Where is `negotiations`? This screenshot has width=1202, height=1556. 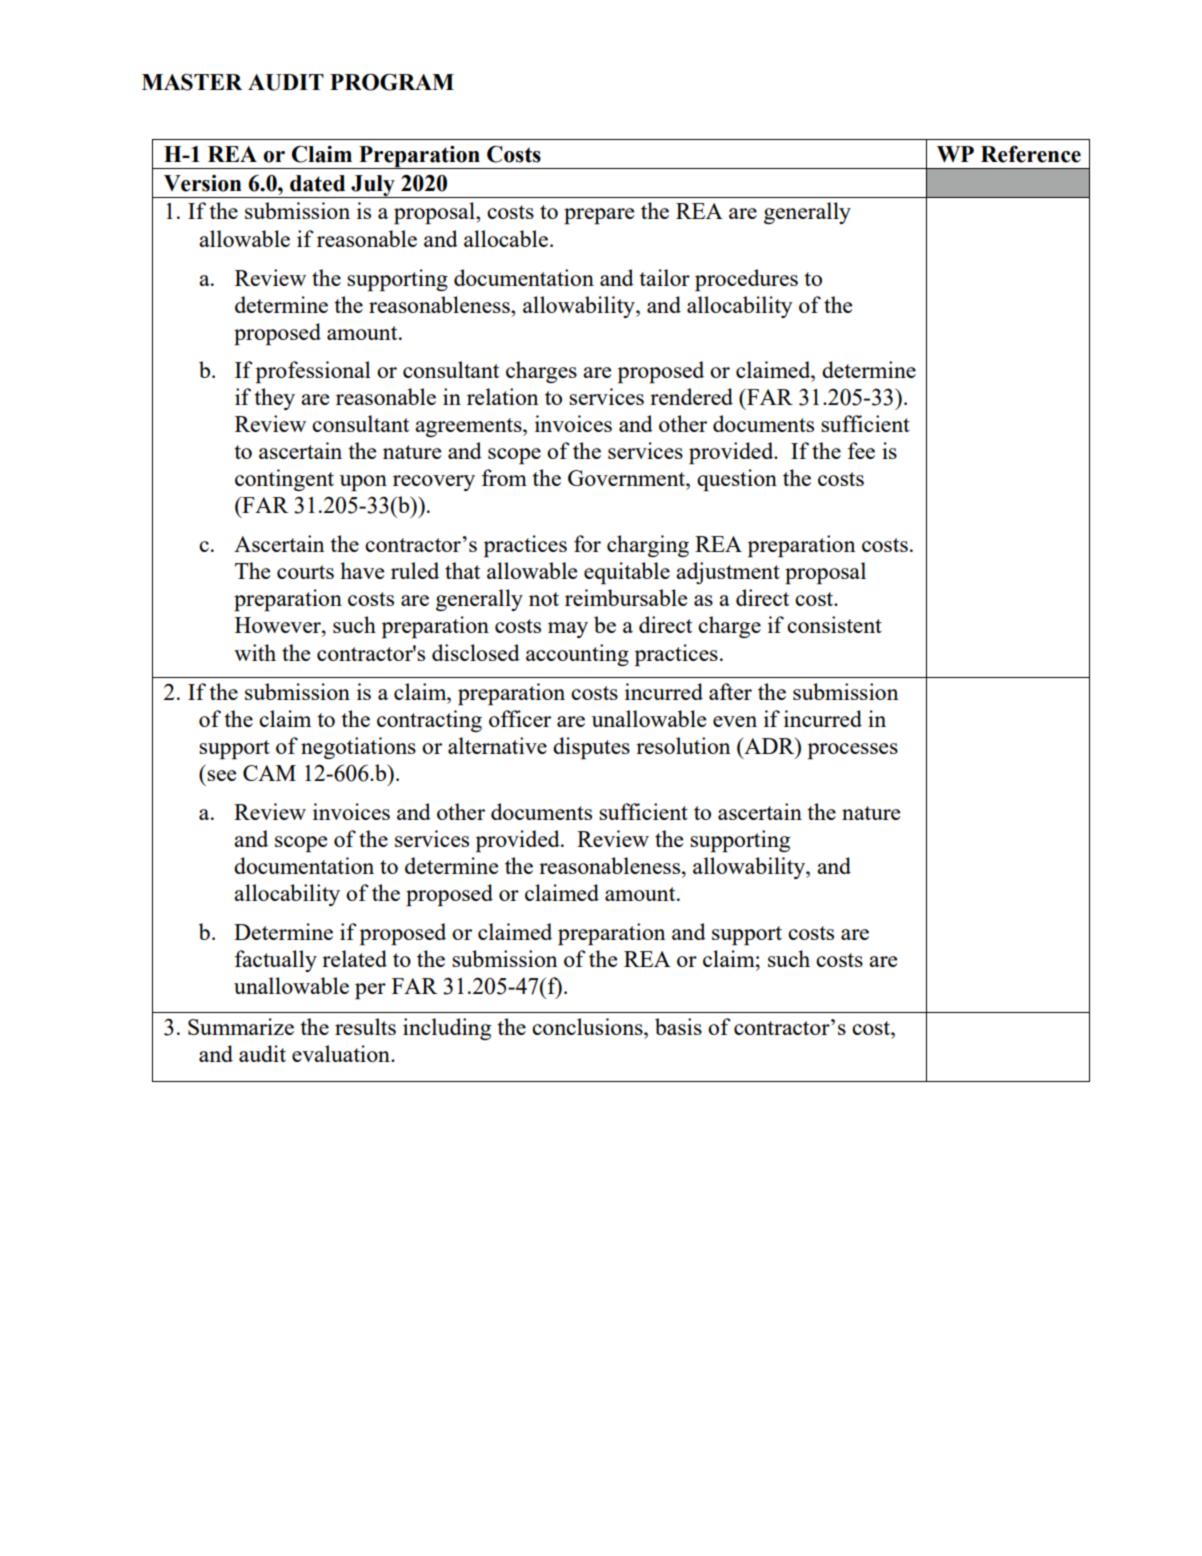
negotiations is located at coordinates (358, 748).
